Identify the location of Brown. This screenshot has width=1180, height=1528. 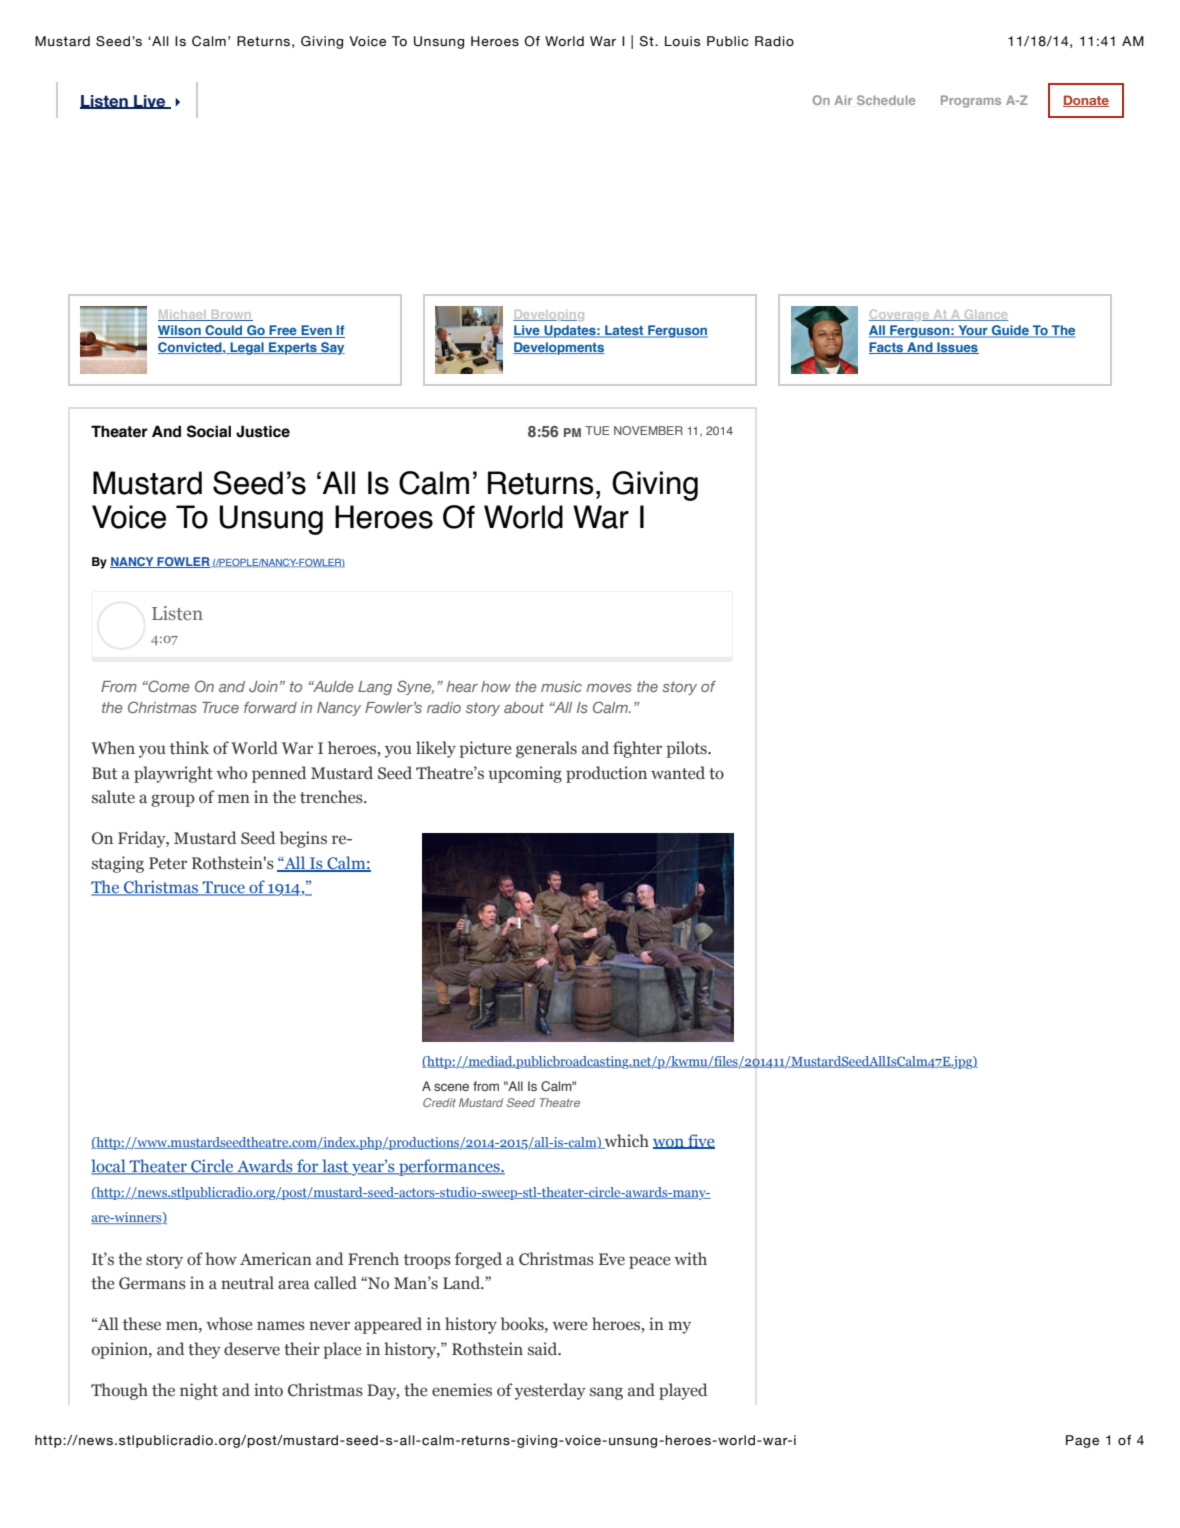
(231, 315).
